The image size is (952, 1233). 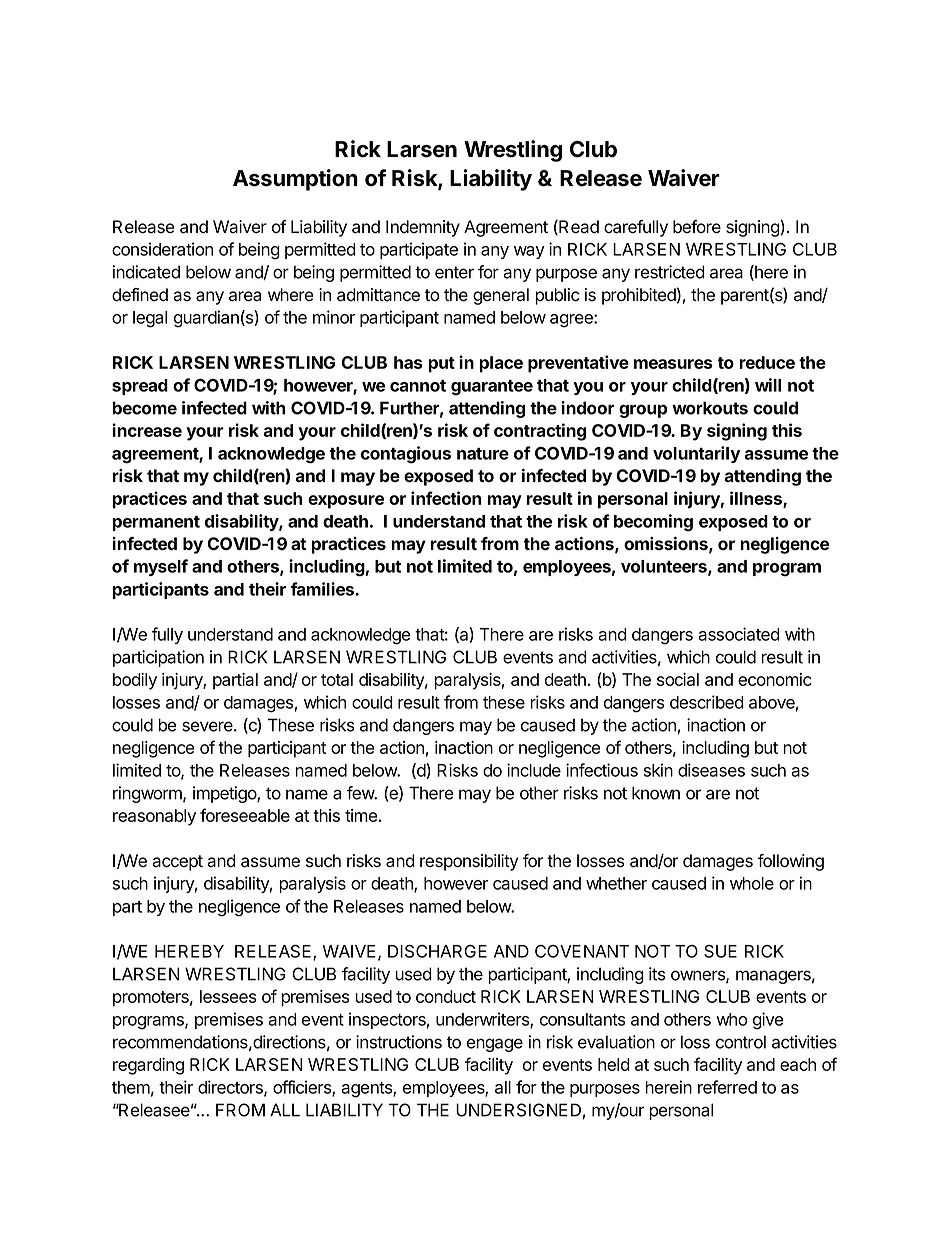 I want to click on include, so click(x=534, y=770).
